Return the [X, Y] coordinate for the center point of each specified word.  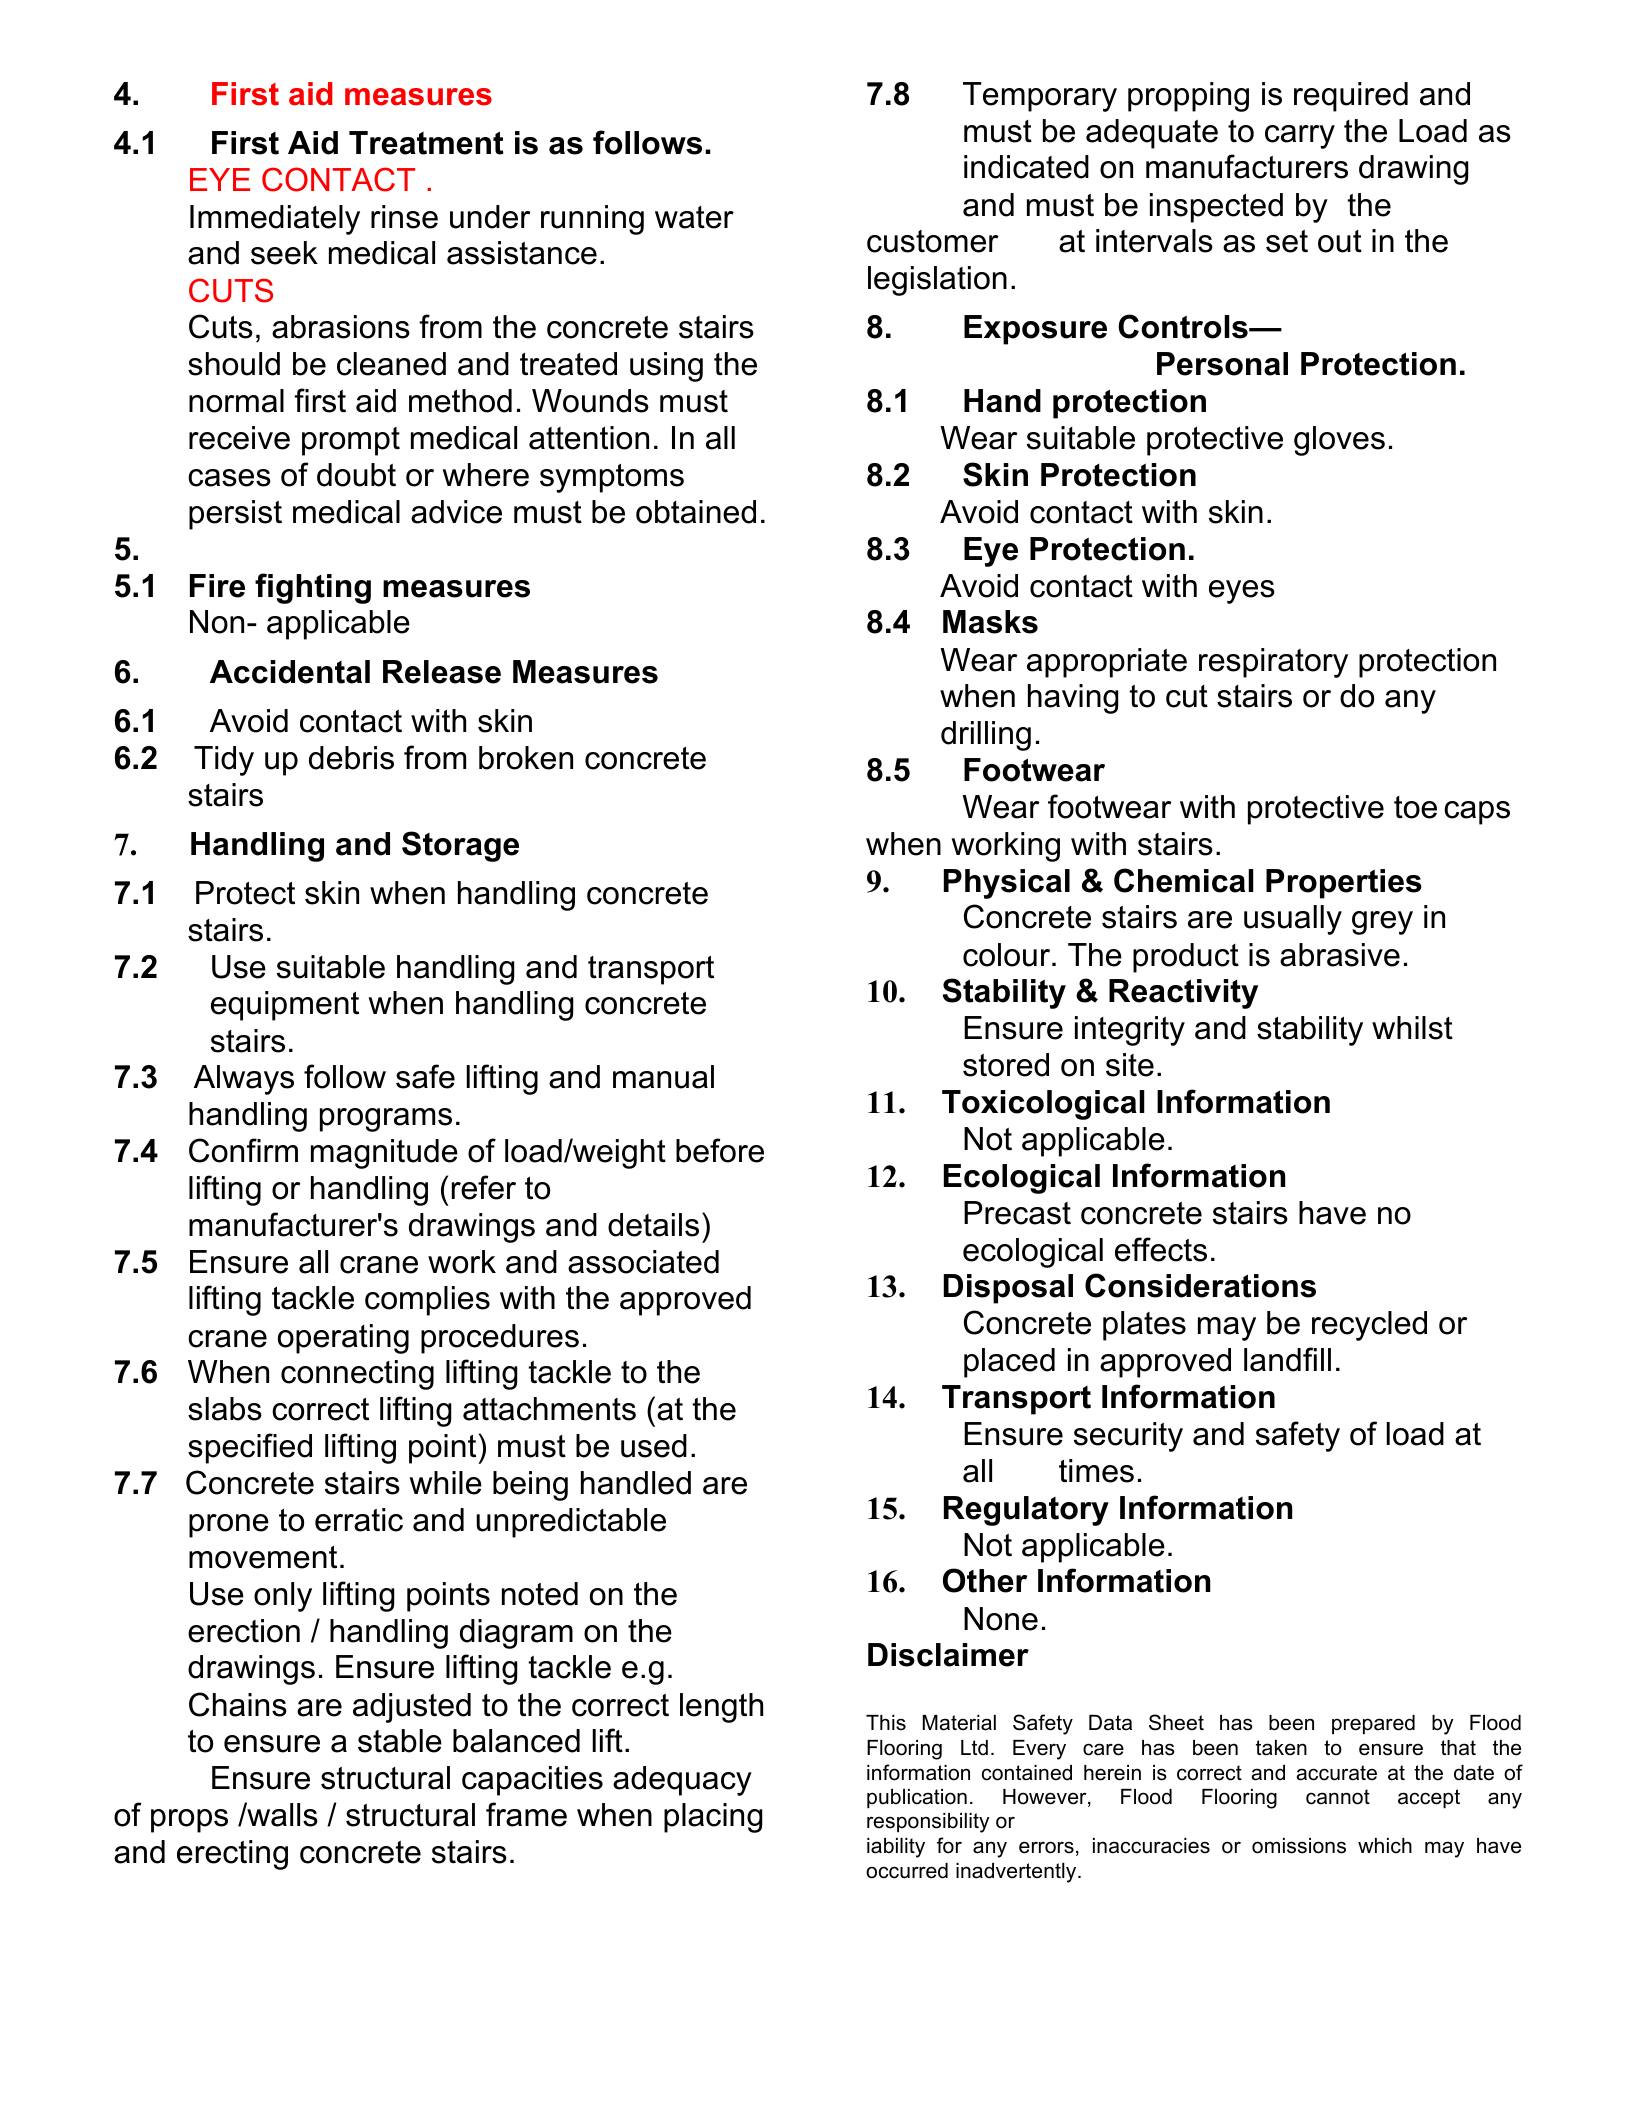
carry [1300, 137]
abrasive [1340, 955]
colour [1008, 955]
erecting [232, 1855]
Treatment [426, 143]
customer [932, 241]
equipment [285, 1006]
